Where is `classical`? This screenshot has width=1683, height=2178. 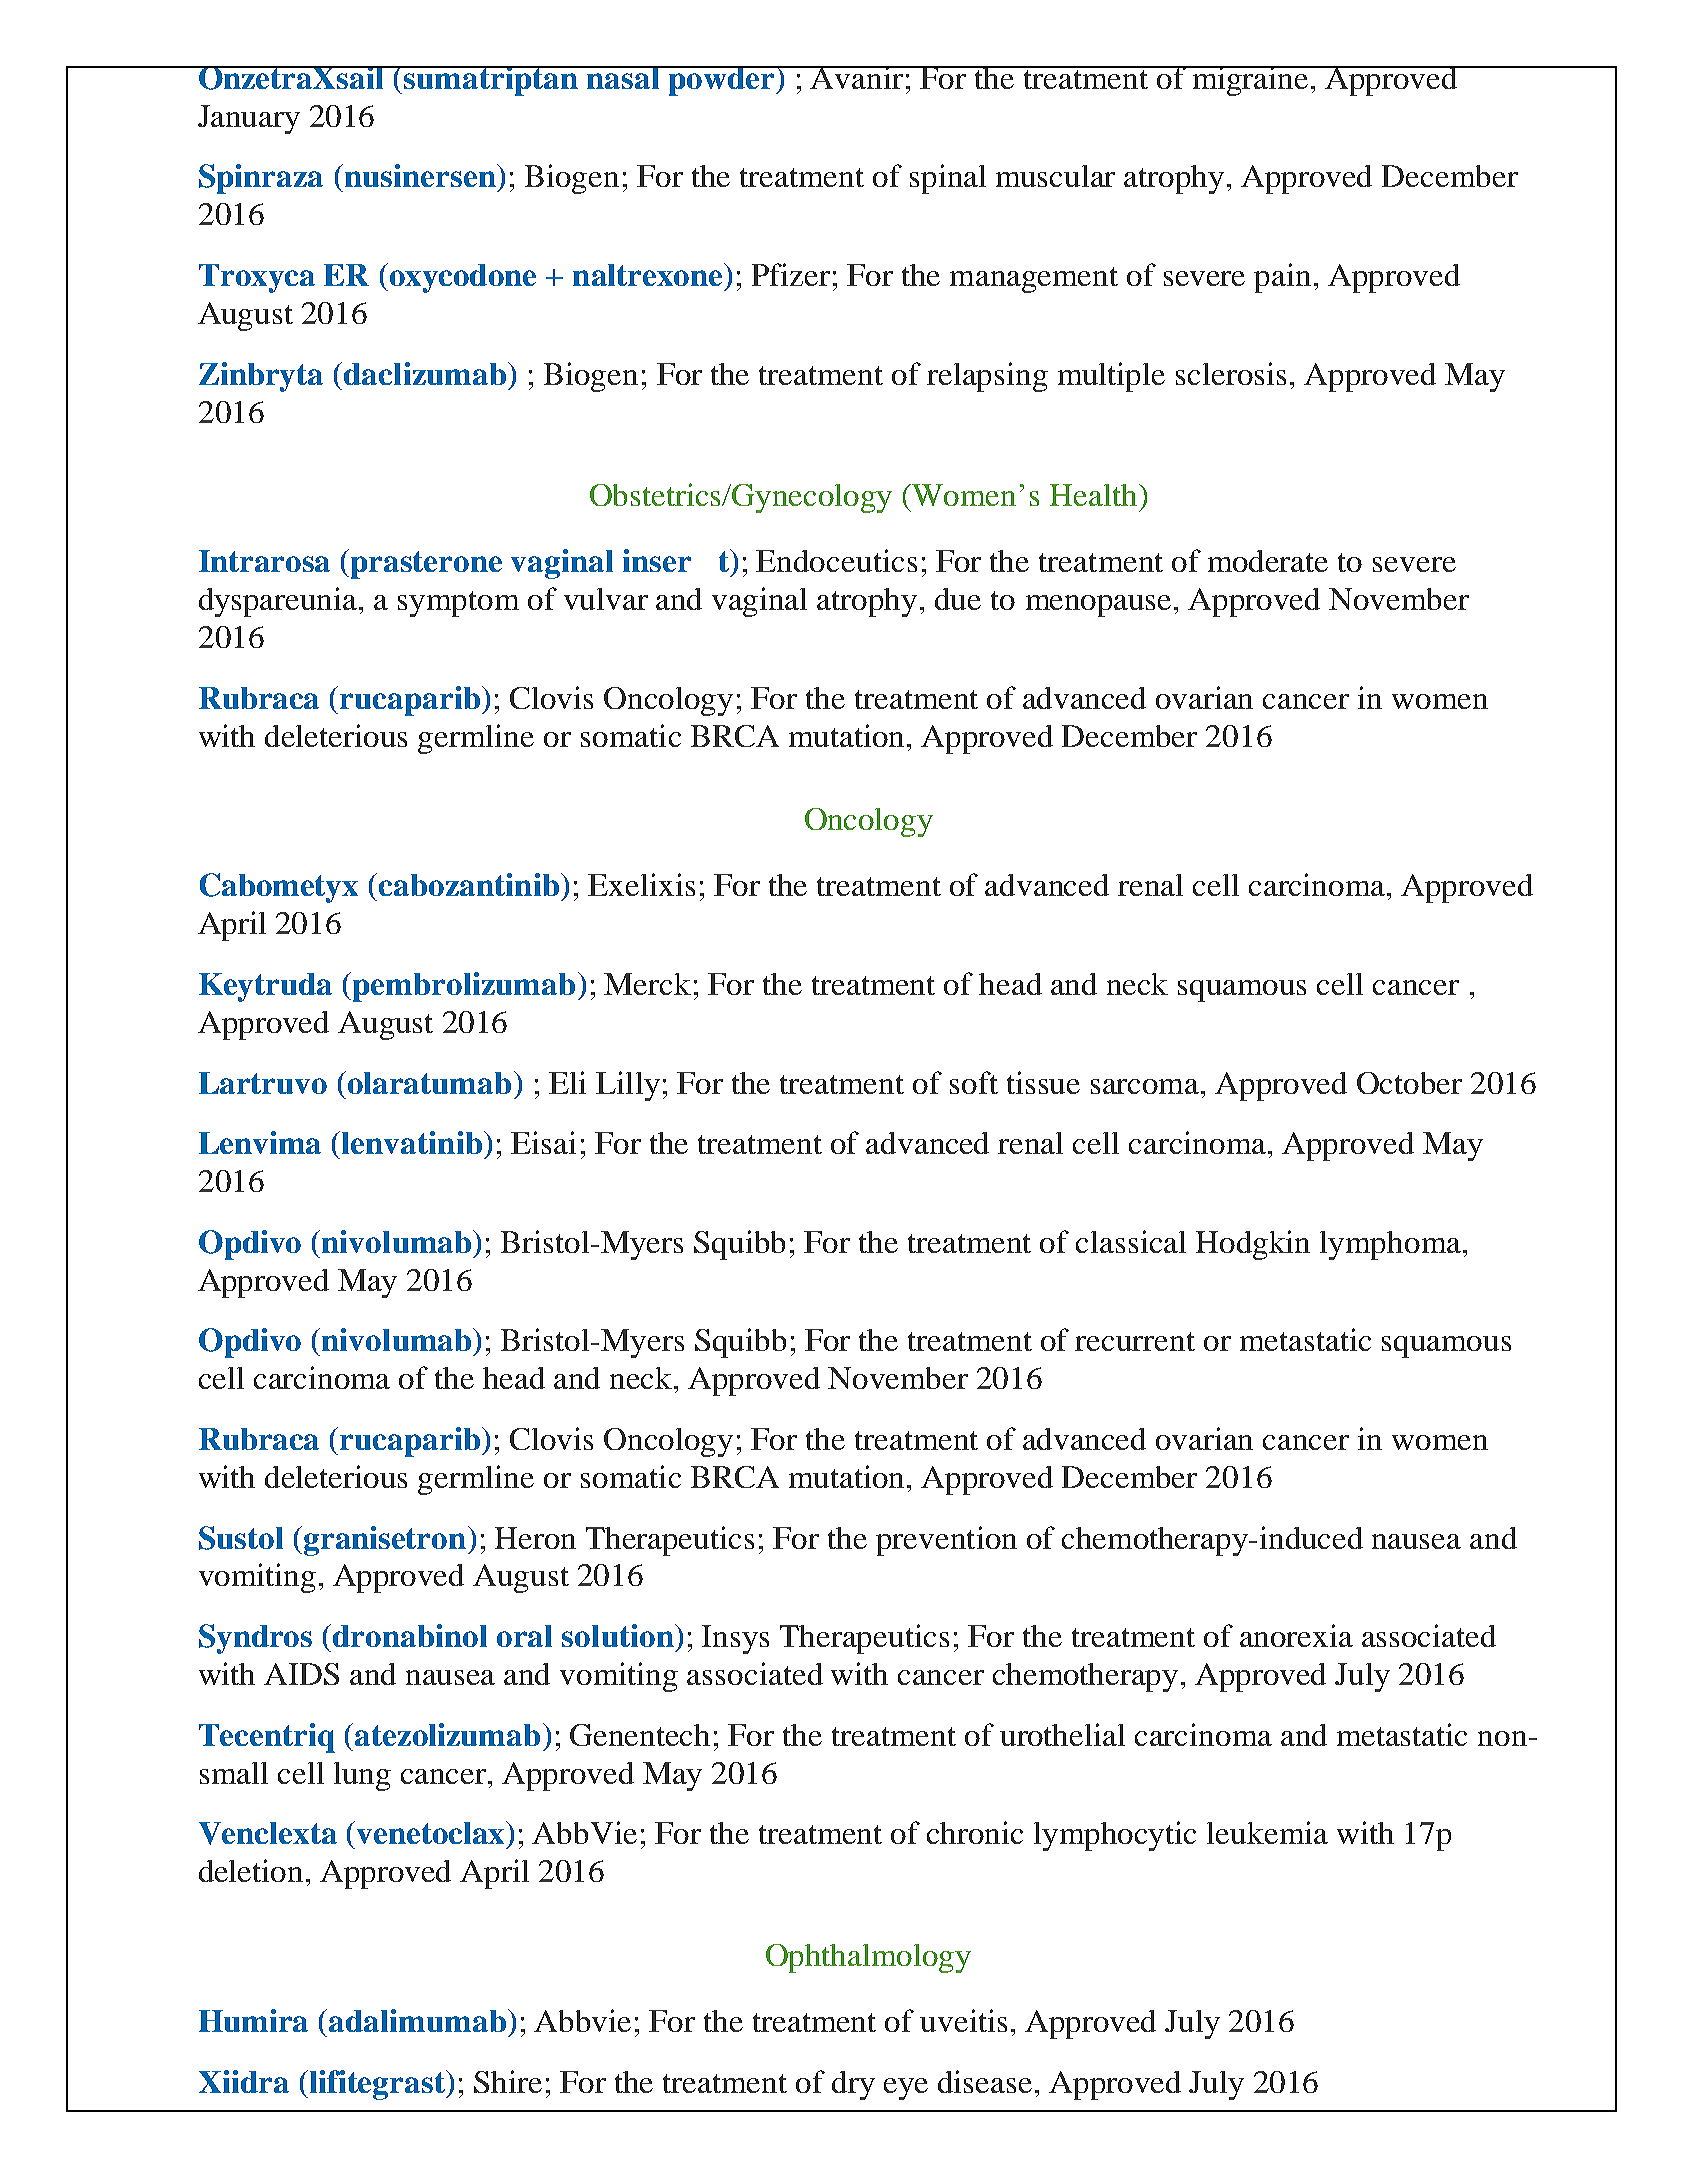 classical is located at coordinates (1131, 1241).
